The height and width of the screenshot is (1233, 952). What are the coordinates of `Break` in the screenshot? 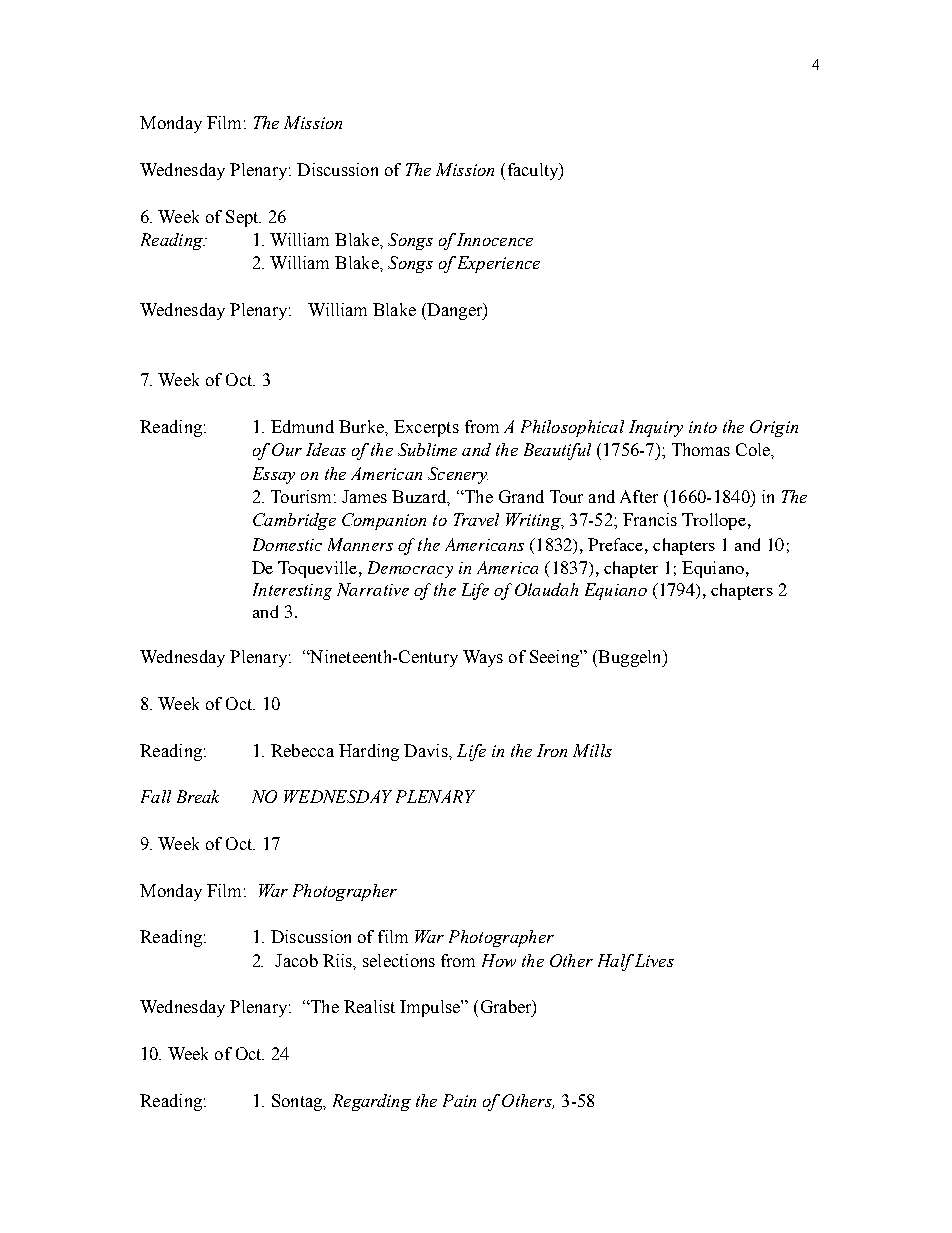 It's located at (198, 796).
